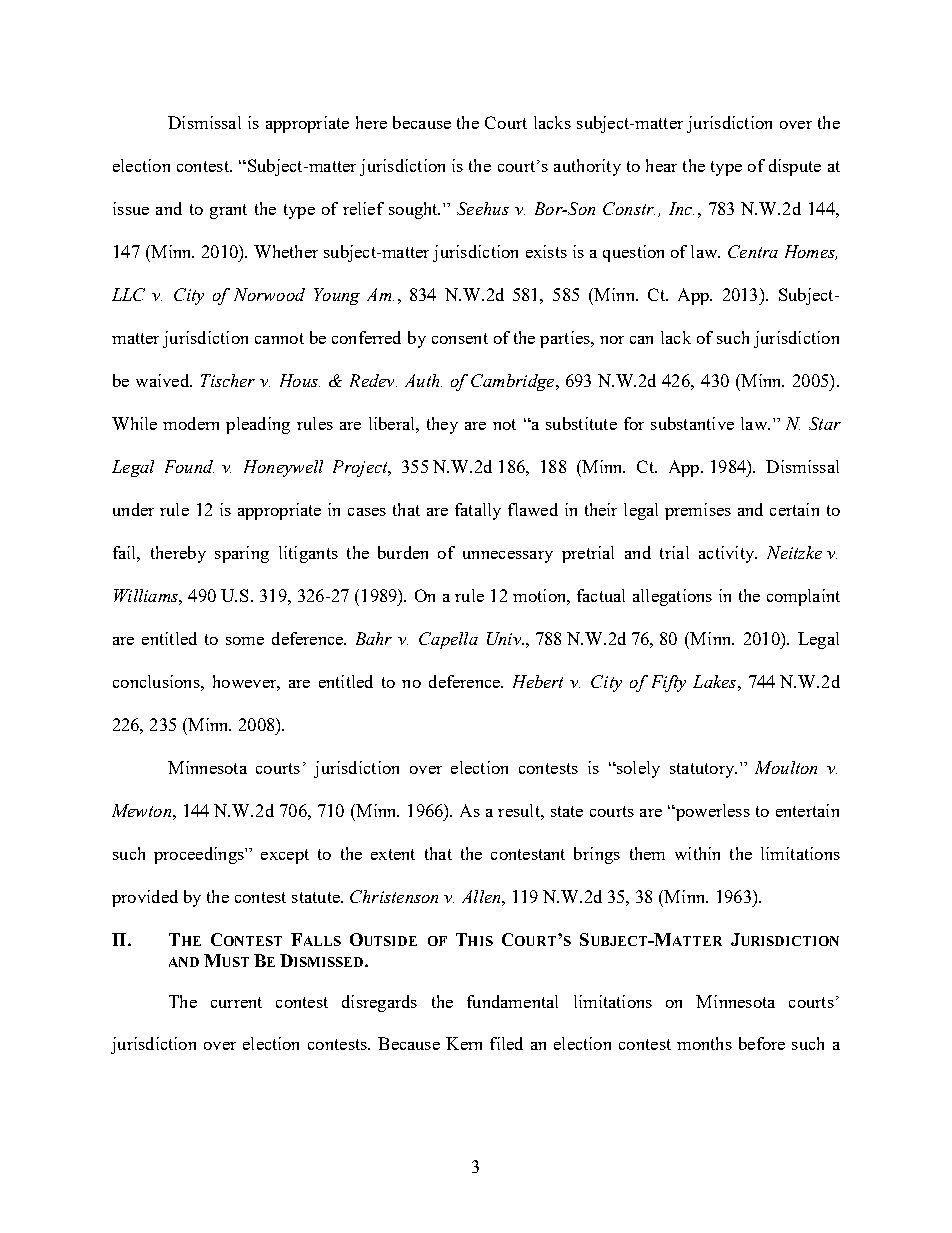 The image size is (952, 1233). What do you see at coordinates (803, 597) in the document?
I see `complaint` at bounding box center [803, 597].
